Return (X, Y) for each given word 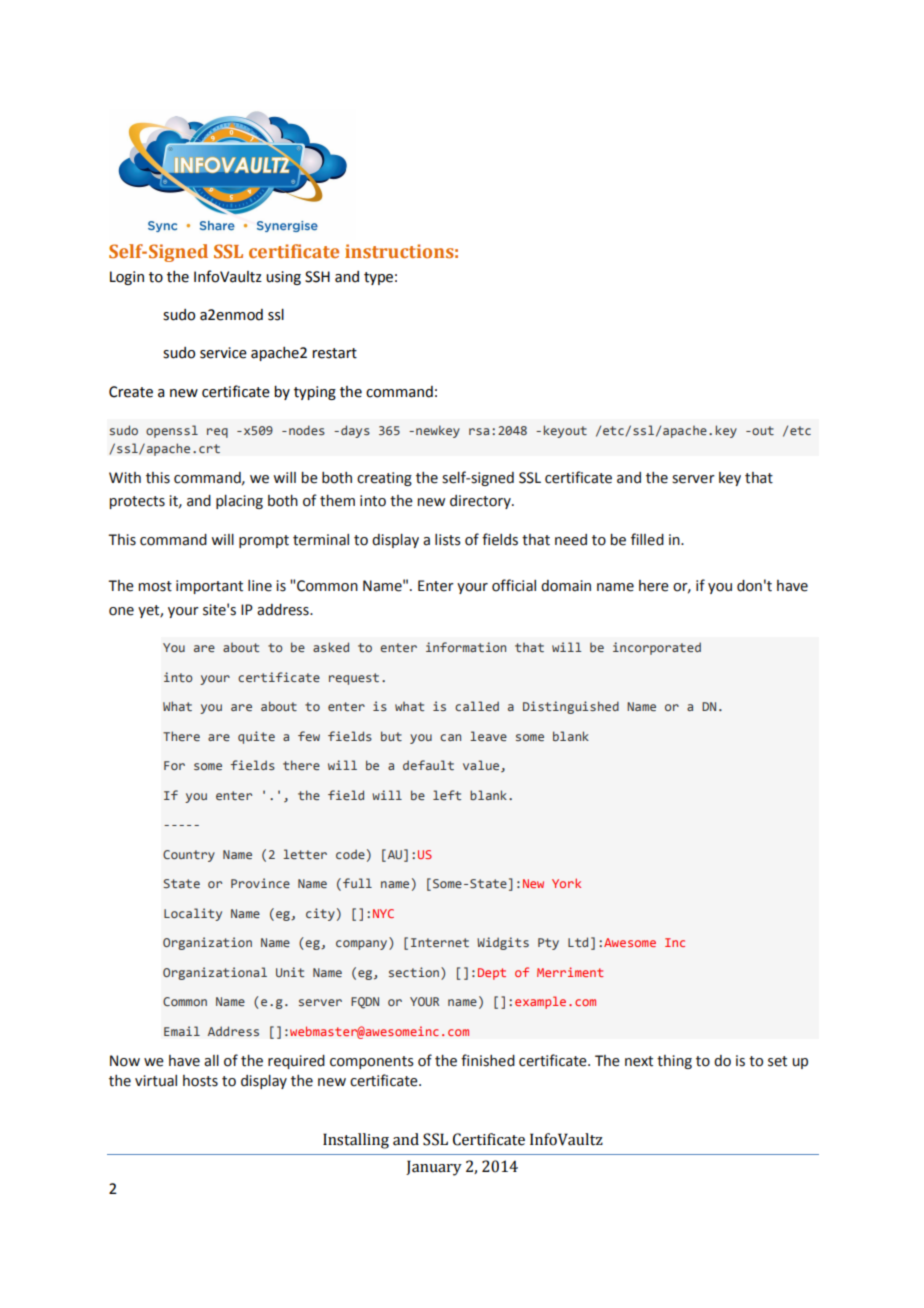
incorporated (657, 648)
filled (647, 539)
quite (256, 737)
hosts (200, 1081)
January (434, 1168)
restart (334, 353)
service (223, 353)
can (450, 737)
